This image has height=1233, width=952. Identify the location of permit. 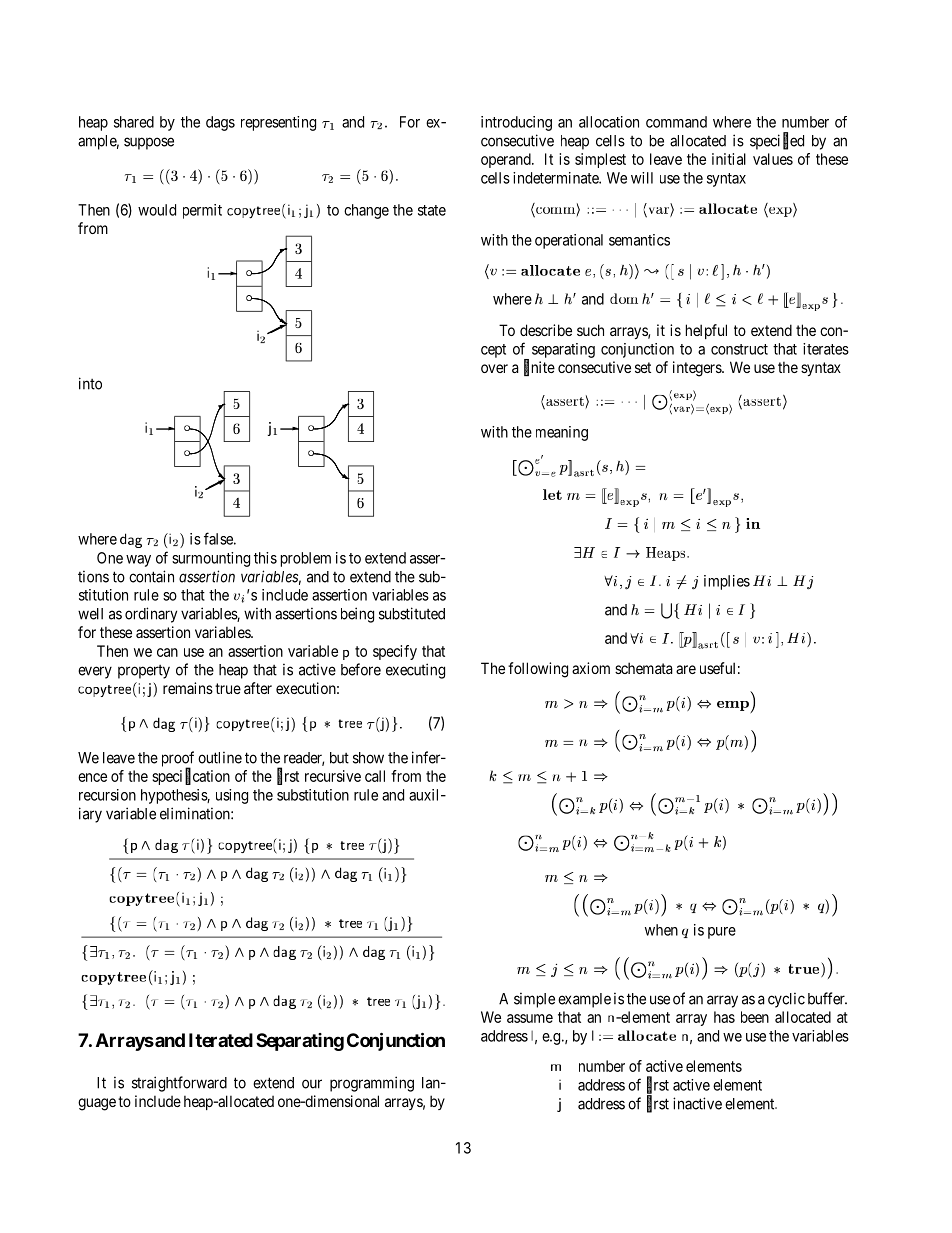
(202, 211).
